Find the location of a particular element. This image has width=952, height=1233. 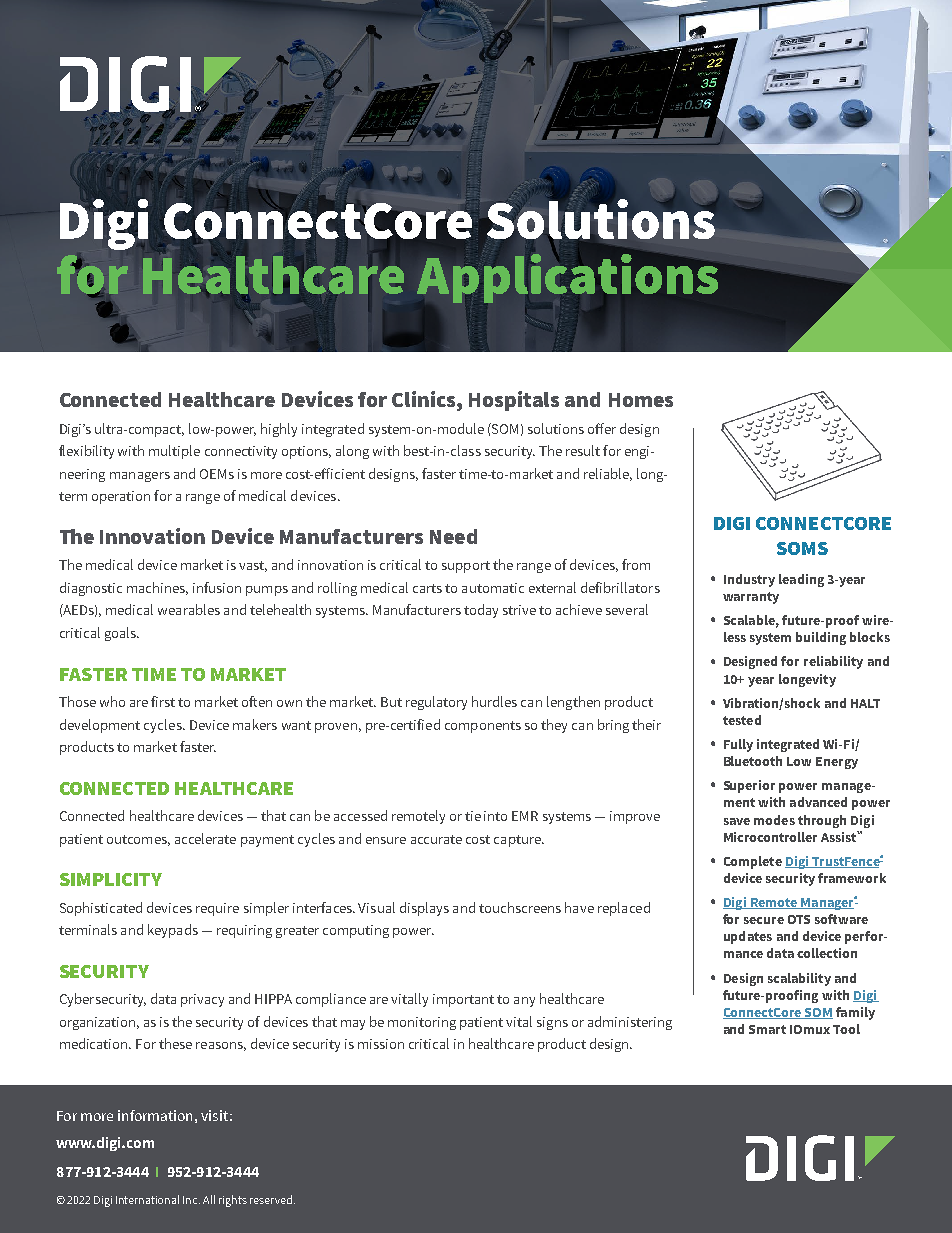

Homes is located at coordinates (641, 400).
